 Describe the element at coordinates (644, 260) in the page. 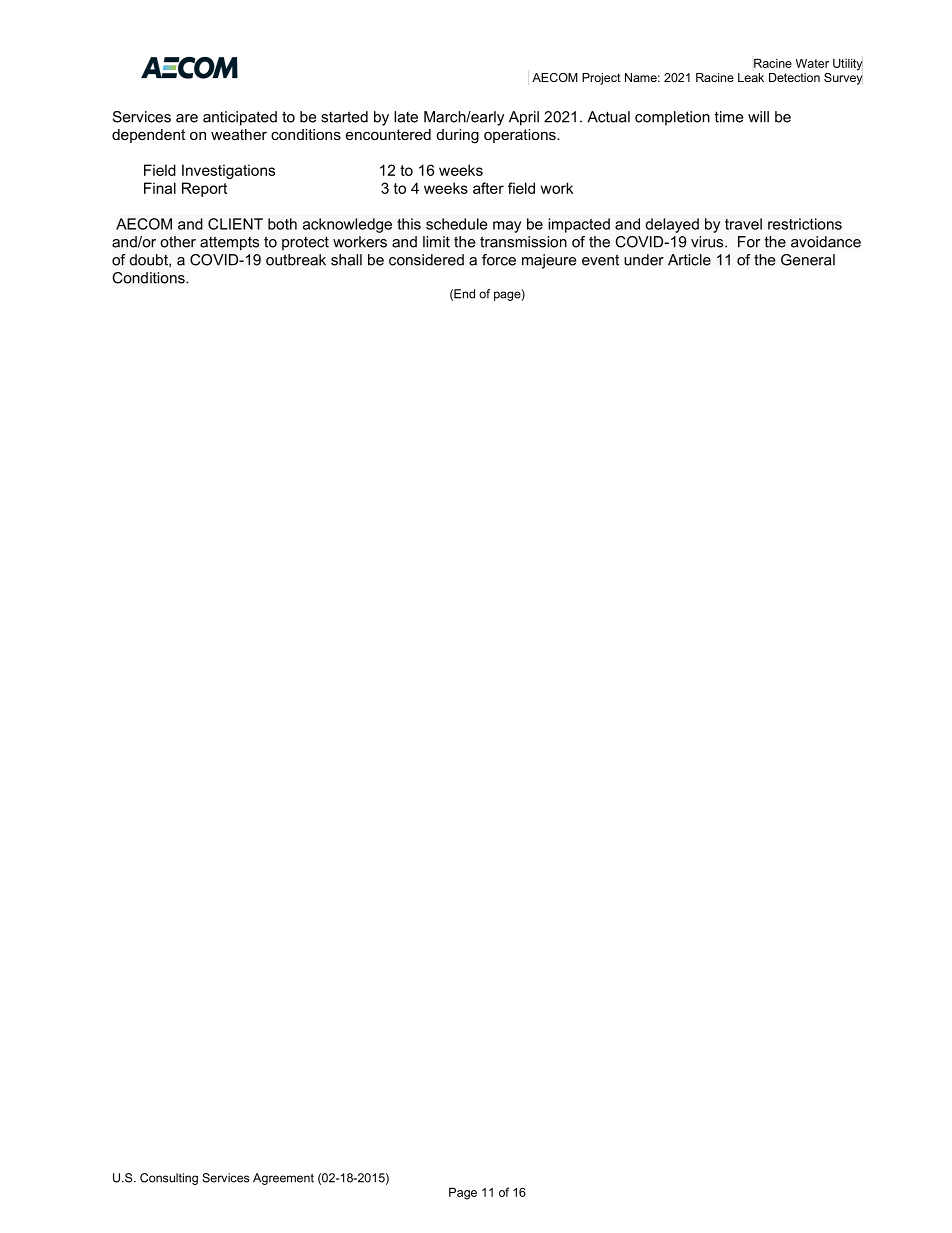

I see `under` at that location.
